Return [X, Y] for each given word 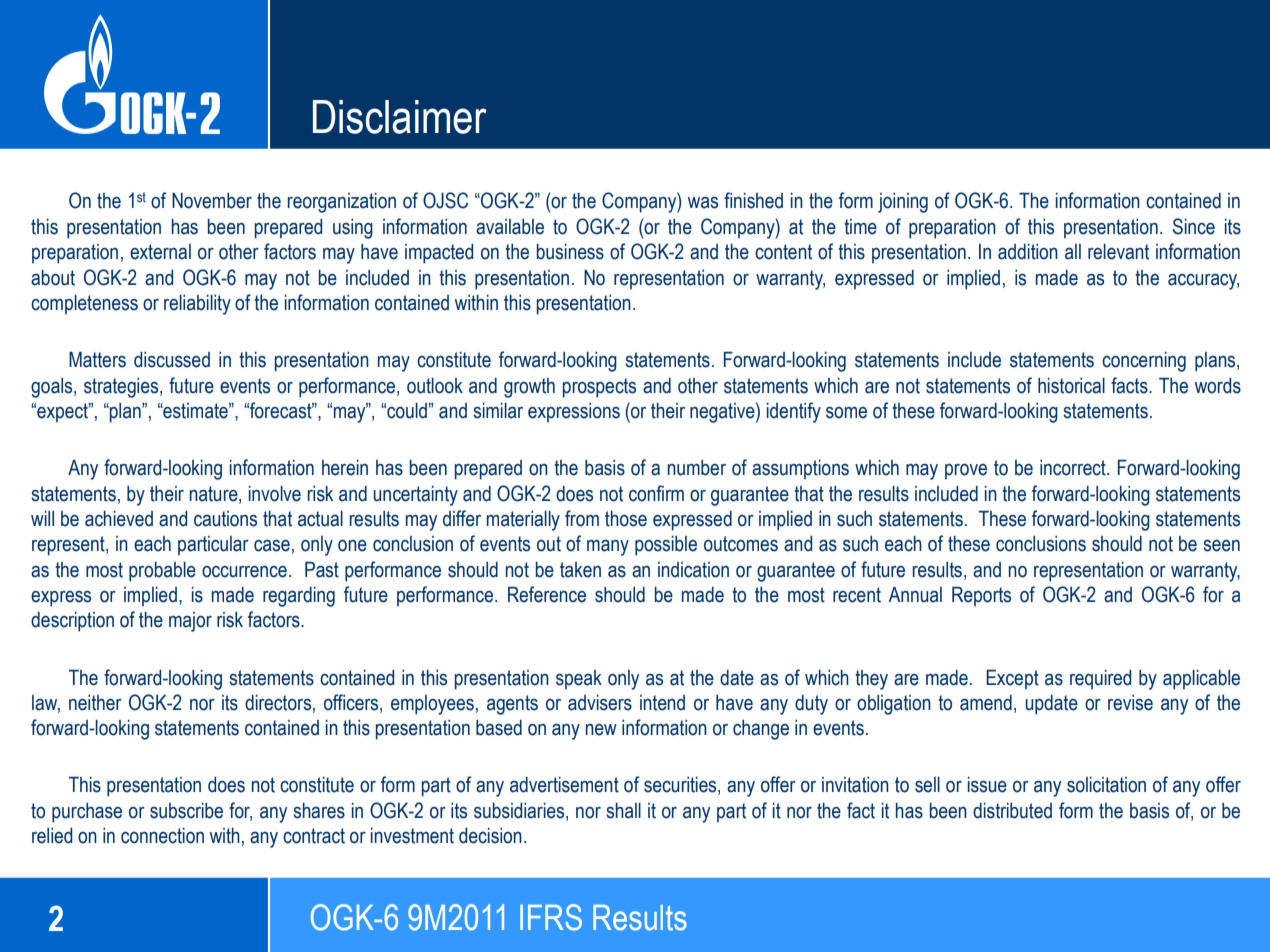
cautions [225, 519]
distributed [1012, 811]
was [703, 202]
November [212, 201]
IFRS [551, 917]
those [626, 519]
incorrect [1074, 468]
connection [162, 835]
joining [903, 203]
